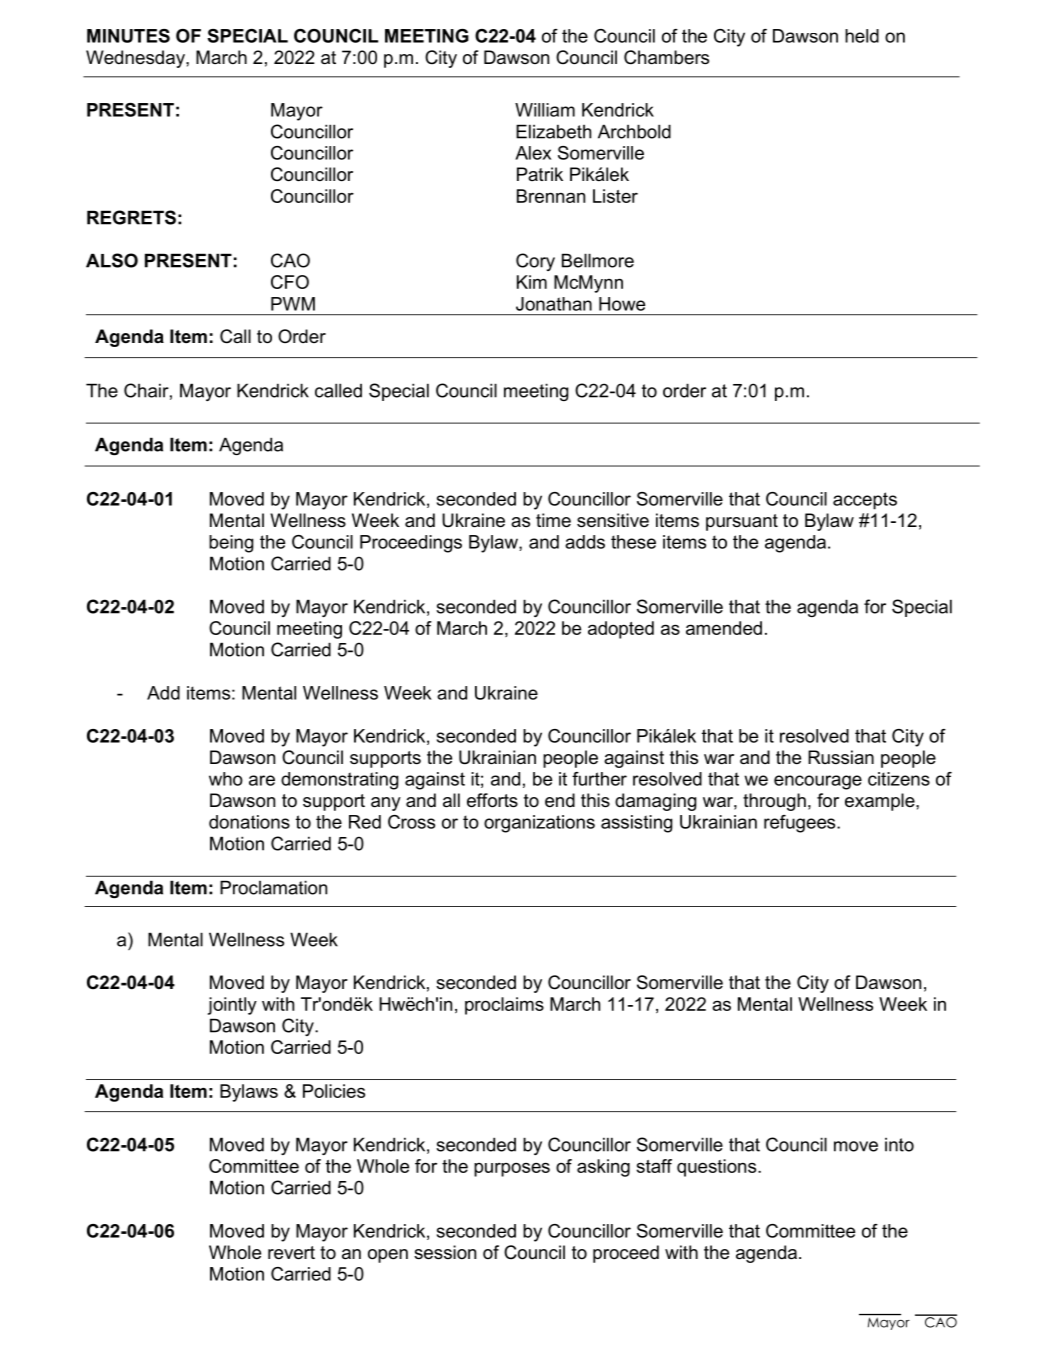 The width and height of the document is (1043, 1349). I want to click on William, so click(545, 110).
